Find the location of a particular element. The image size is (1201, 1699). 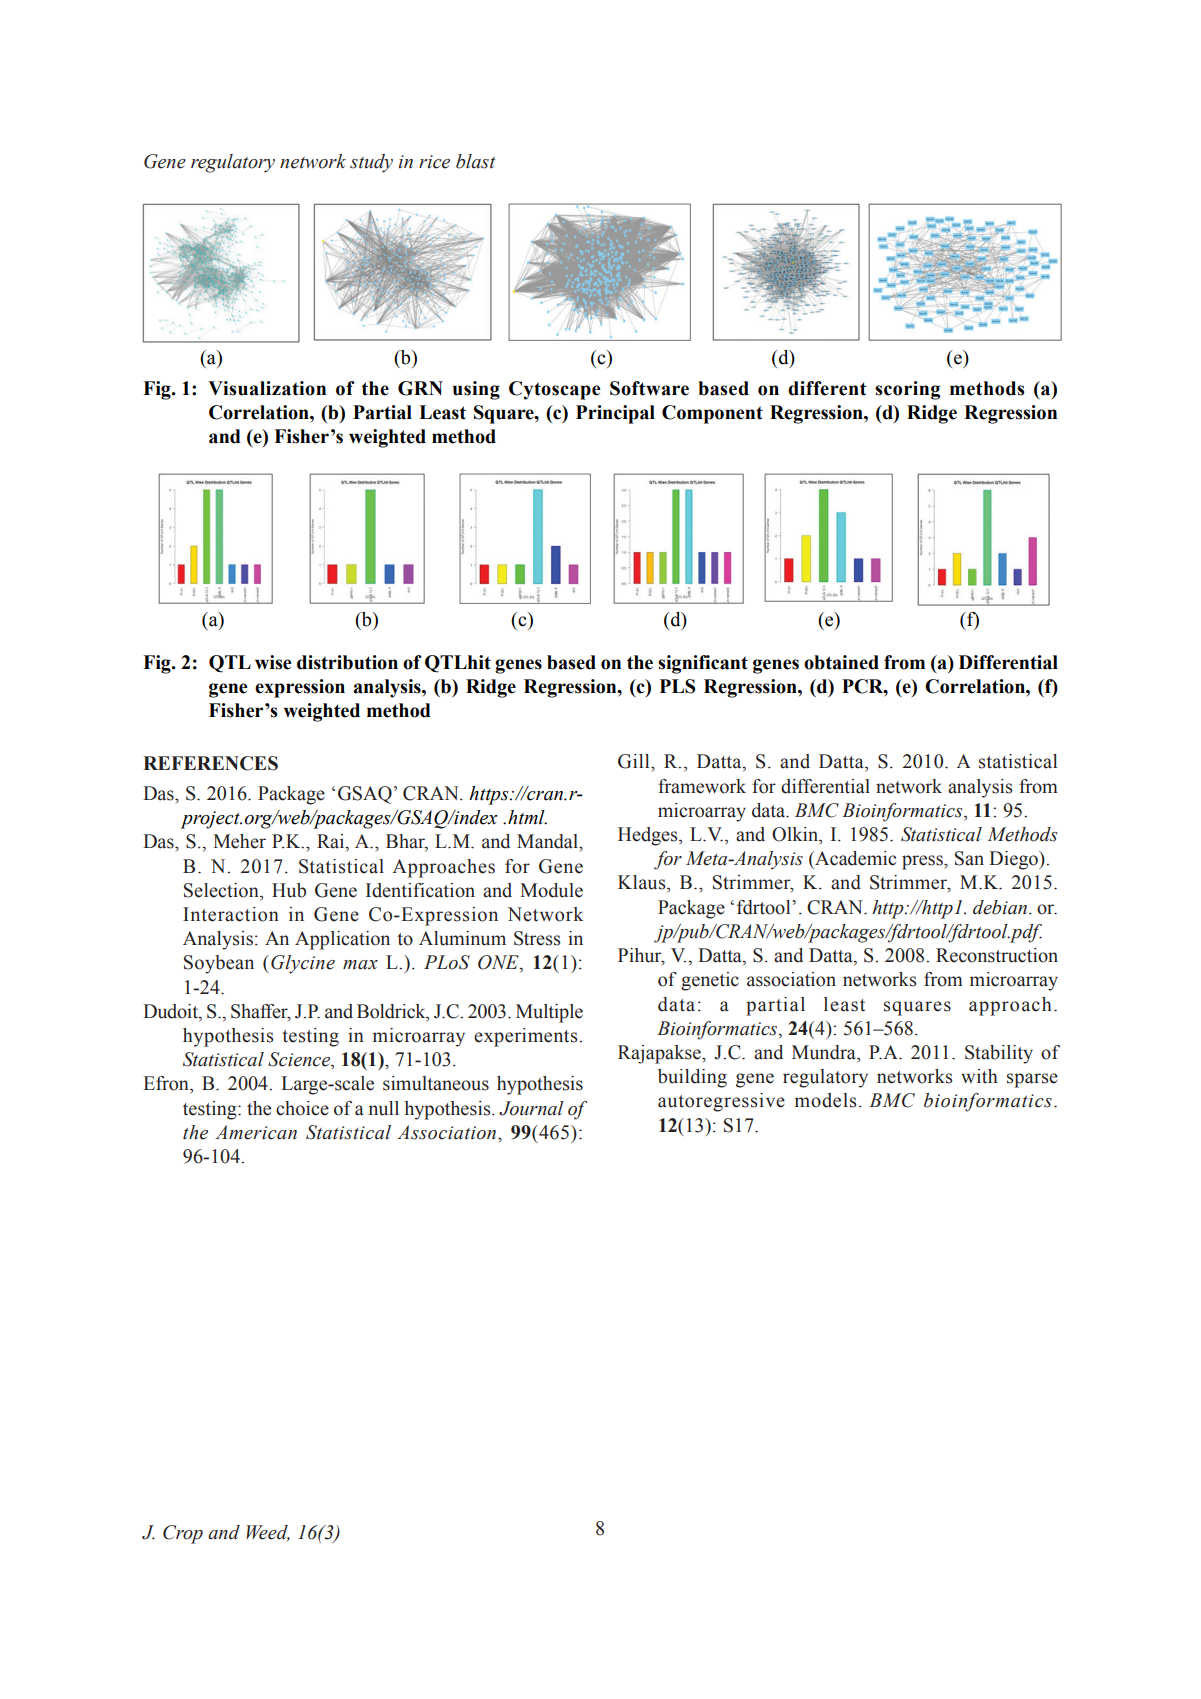

Weed is located at coordinates (268, 1533).
